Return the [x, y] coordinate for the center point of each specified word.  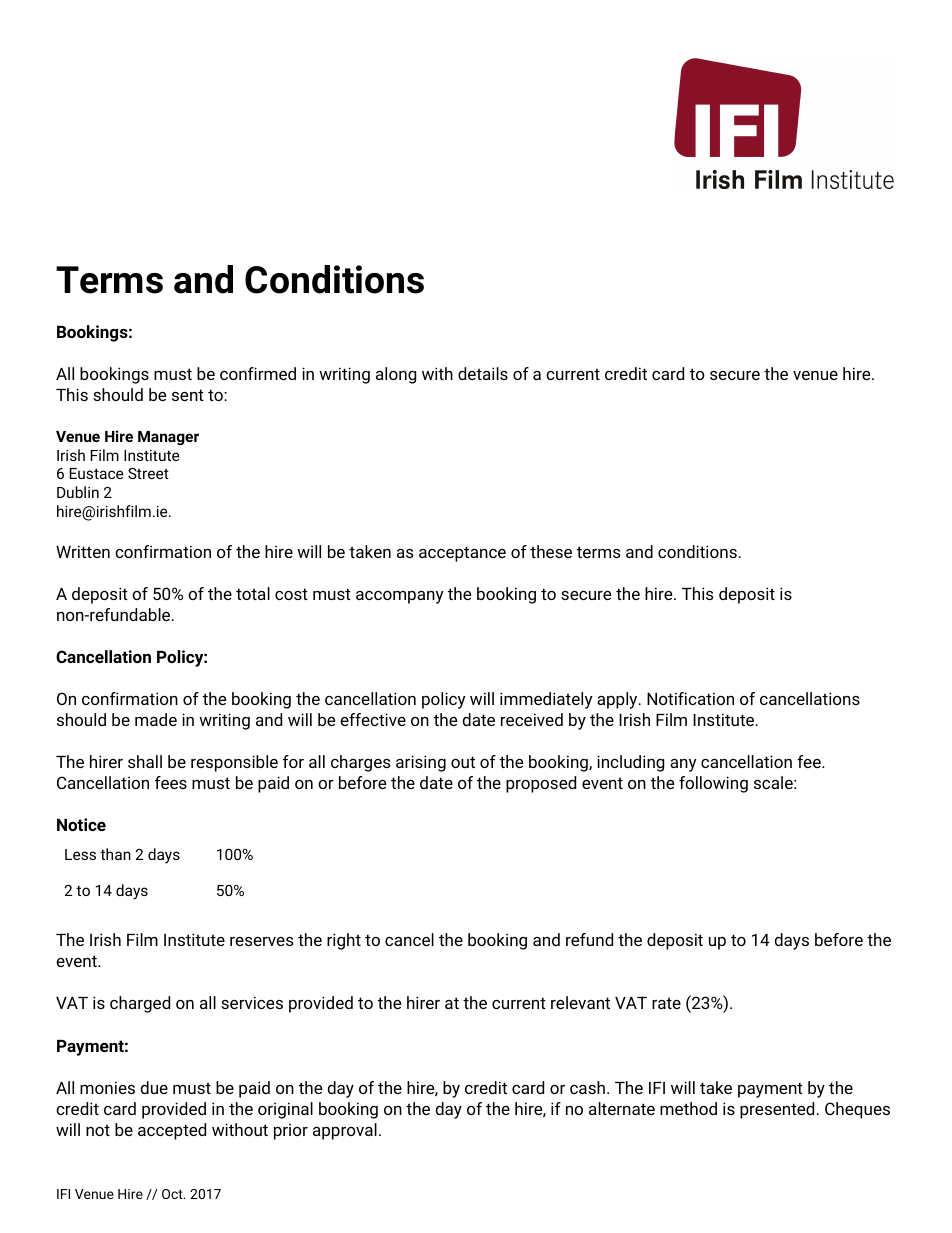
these [551, 551]
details [483, 373]
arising [421, 763]
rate [666, 1003]
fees [171, 782]
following [713, 784]
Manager [168, 438]
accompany [400, 597]
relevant [580, 1002]
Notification [690, 698]
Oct [173, 1194]
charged [140, 1004]
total [253, 593]
